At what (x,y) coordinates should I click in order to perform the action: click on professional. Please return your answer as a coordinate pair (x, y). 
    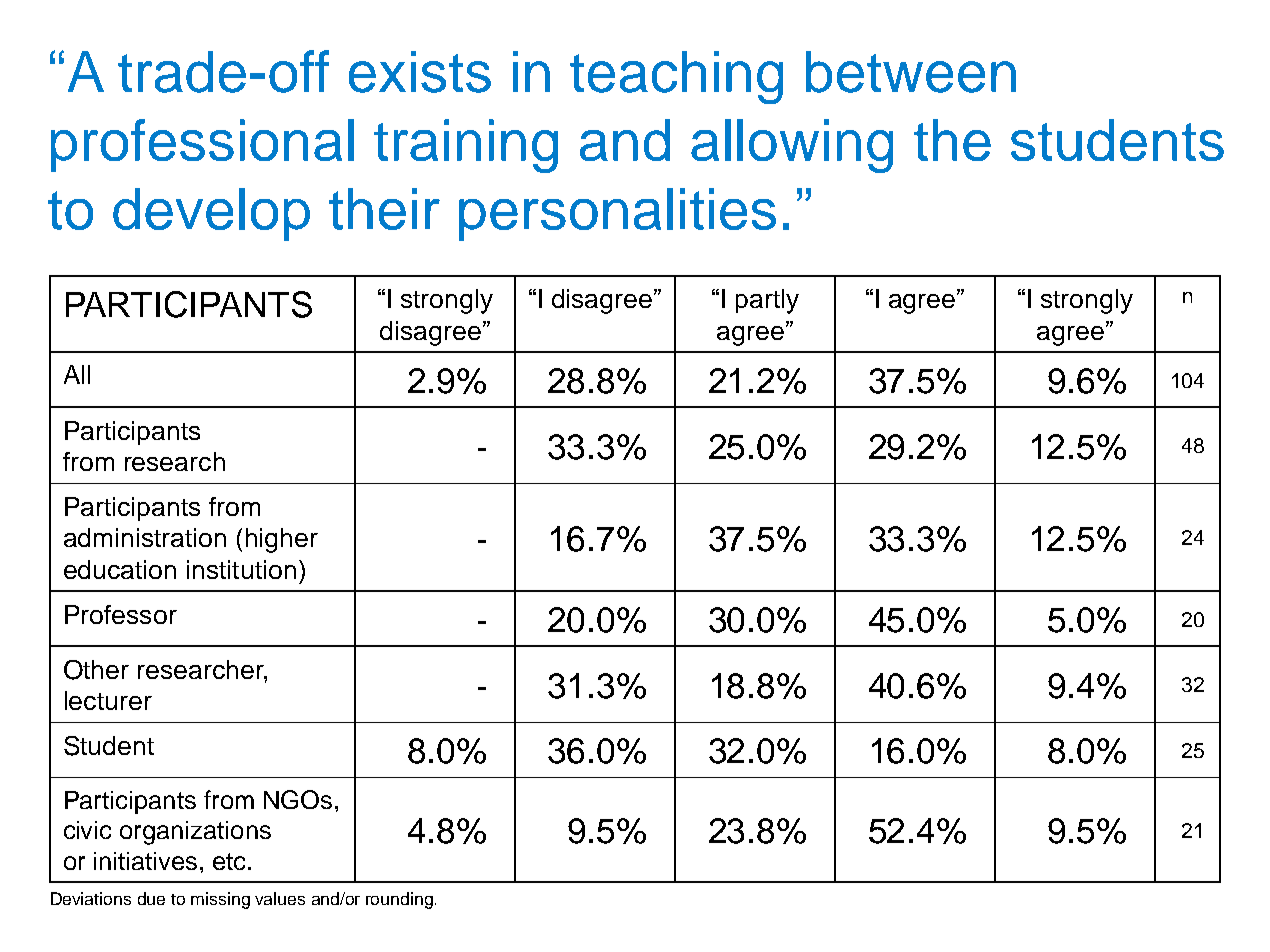
    Looking at the image, I should click on (202, 145).
